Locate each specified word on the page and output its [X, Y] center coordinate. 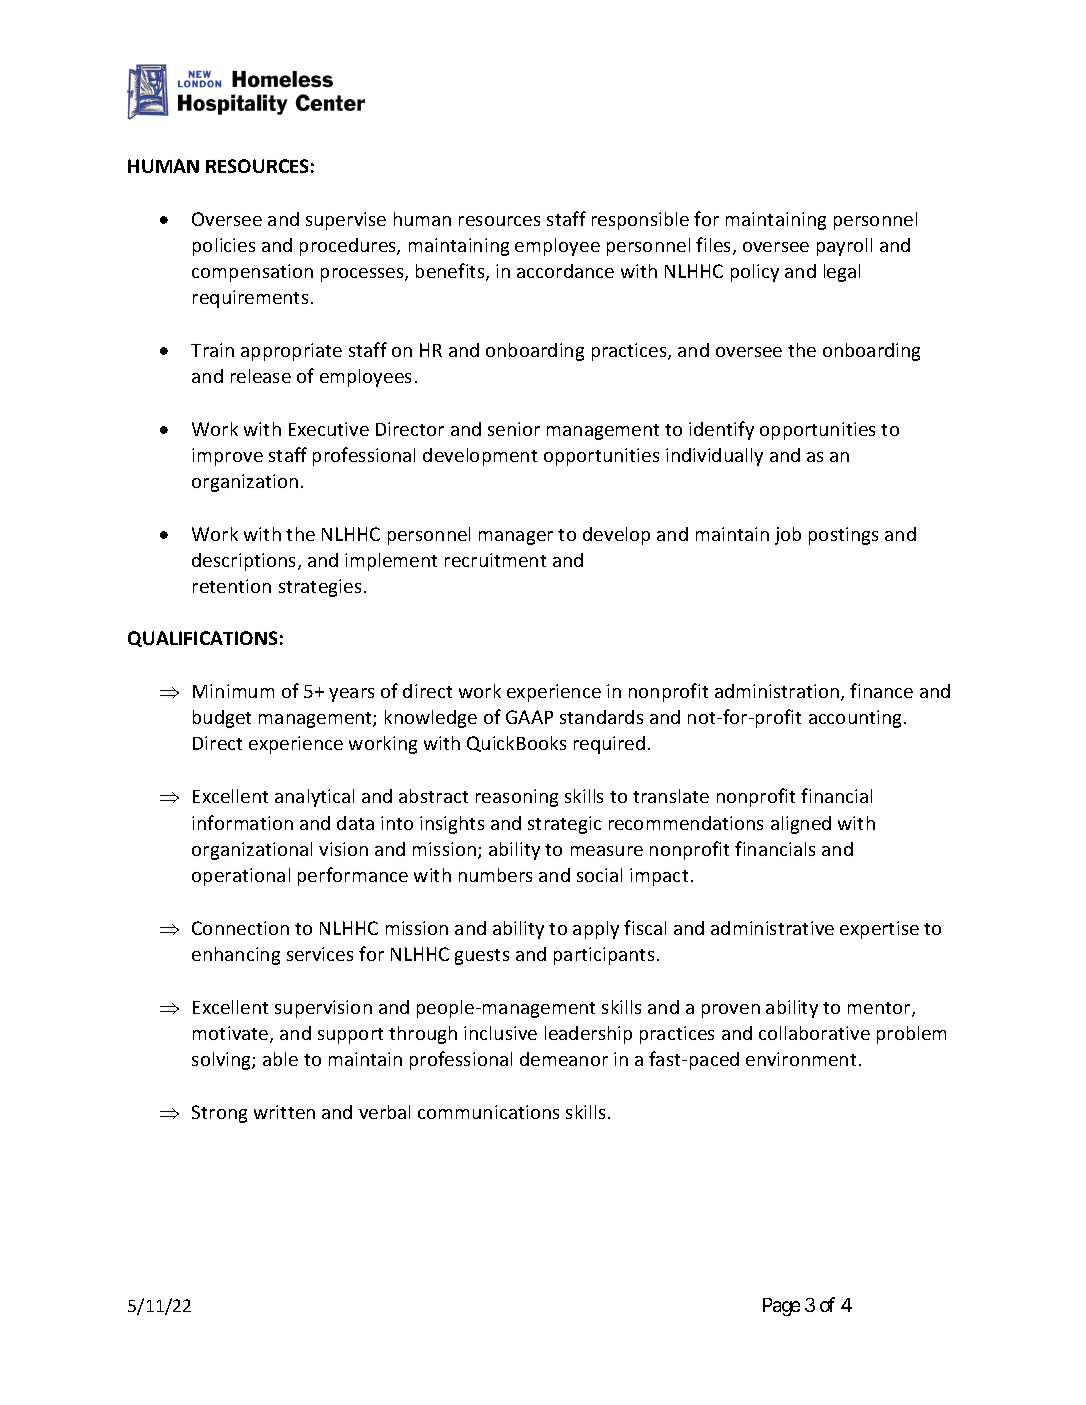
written [284, 1112]
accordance [565, 271]
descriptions [245, 562]
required [609, 745]
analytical [314, 798]
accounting [857, 719]
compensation [252, 273]
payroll [844, 247]
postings [843, 536]
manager [516, 538]
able [280, 1059]
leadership [588, 1035]
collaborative [814, 1033]
